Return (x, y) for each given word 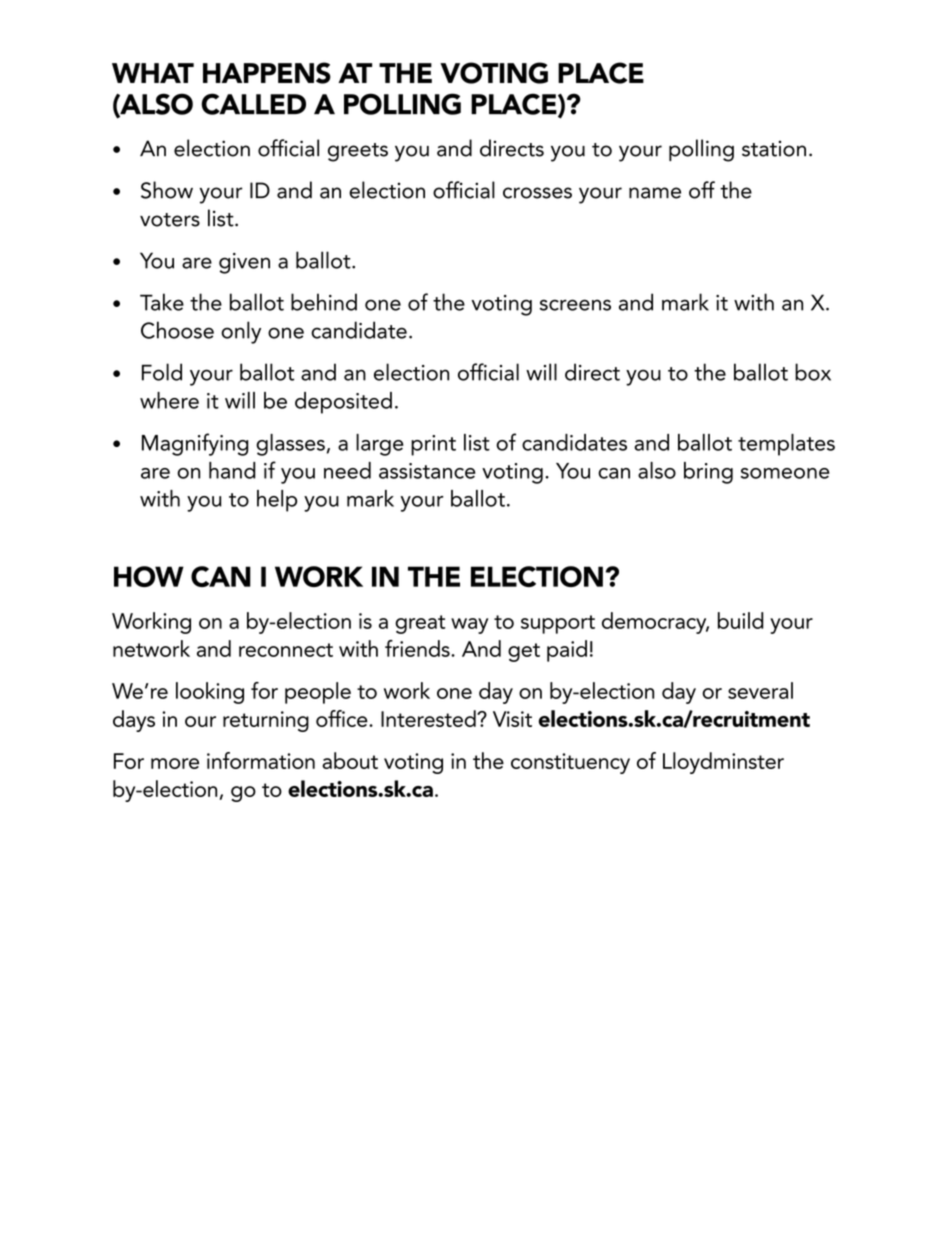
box (813, 372)
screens (575, 305)
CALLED (253, 104)
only (241, 332)
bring (708, 473)
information (261, 760)
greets (358, 152)
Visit (512, 719)
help (277, 501)
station (774, 148)
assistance (427, 471)
